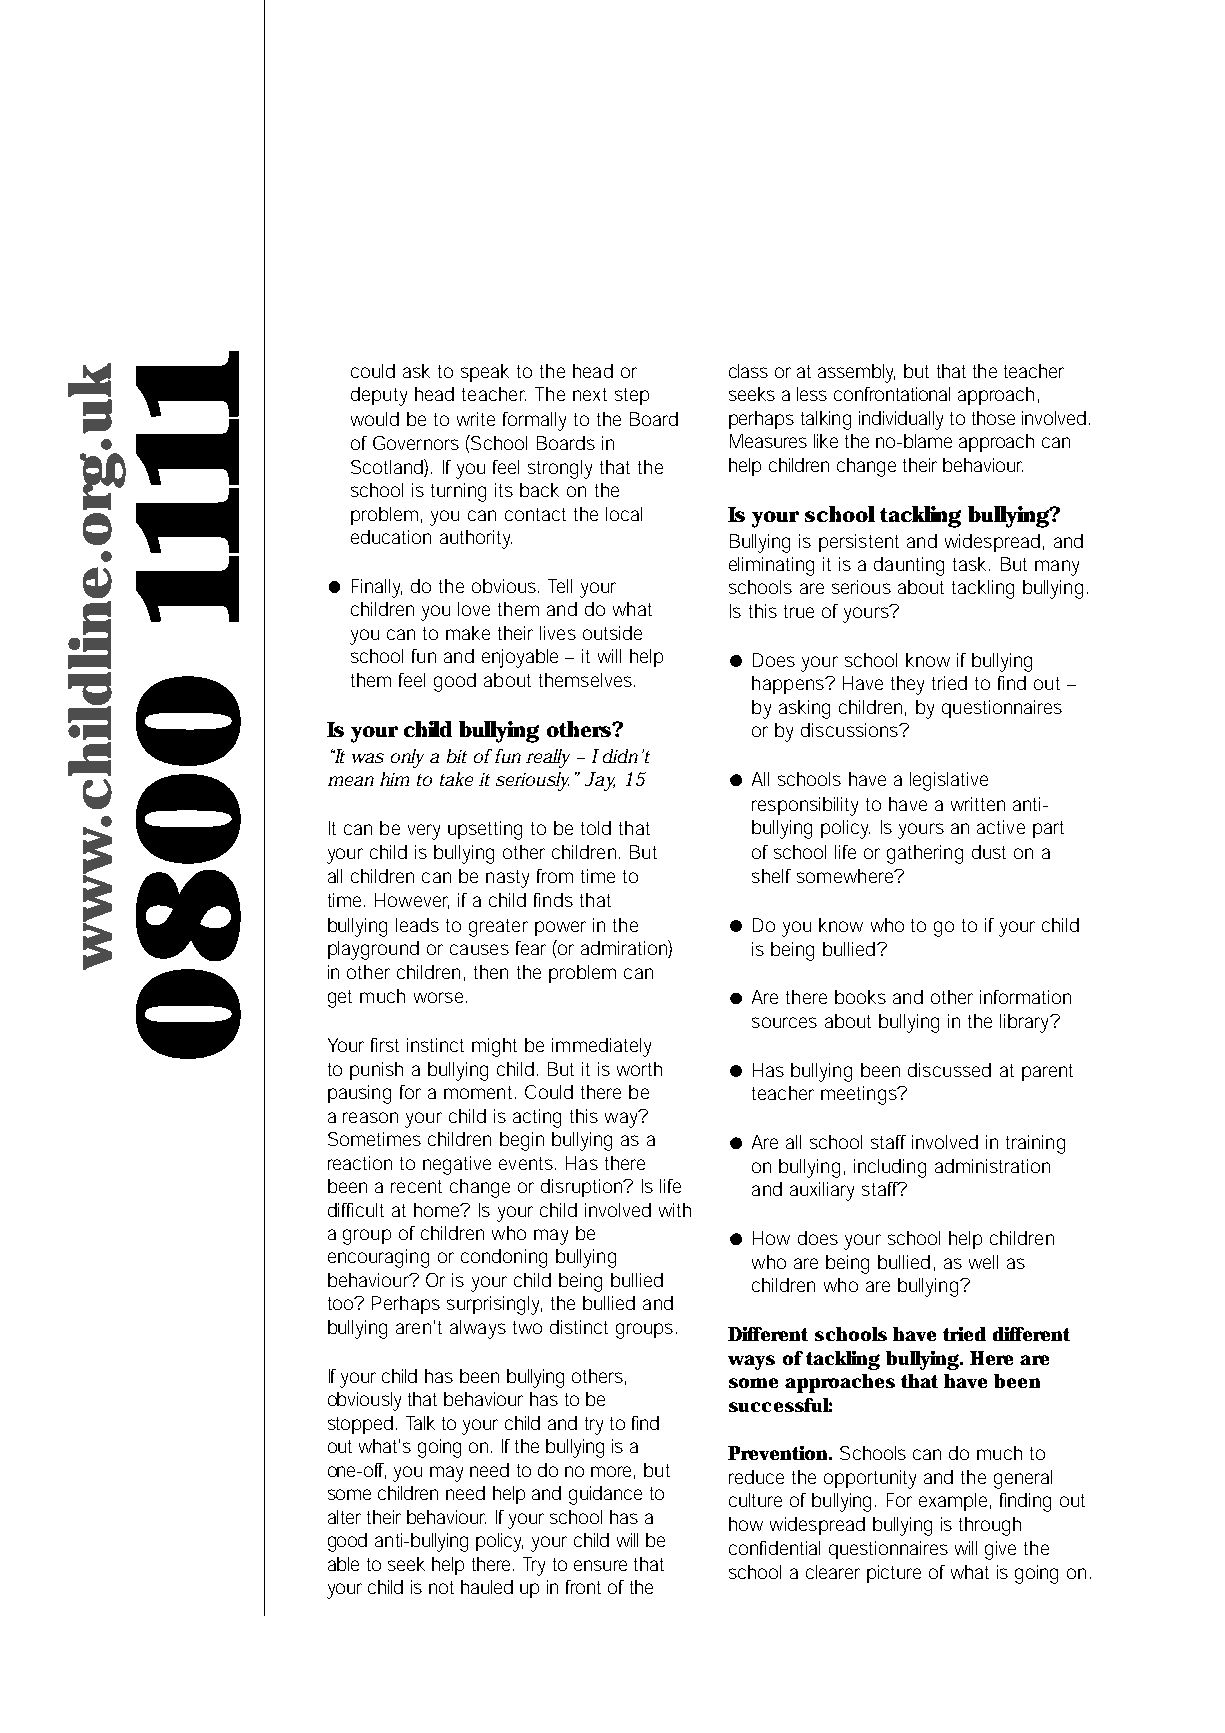  What do you see at coordinates (907, 685) in the document?
I see `they` at bounding box center [907, 685].
